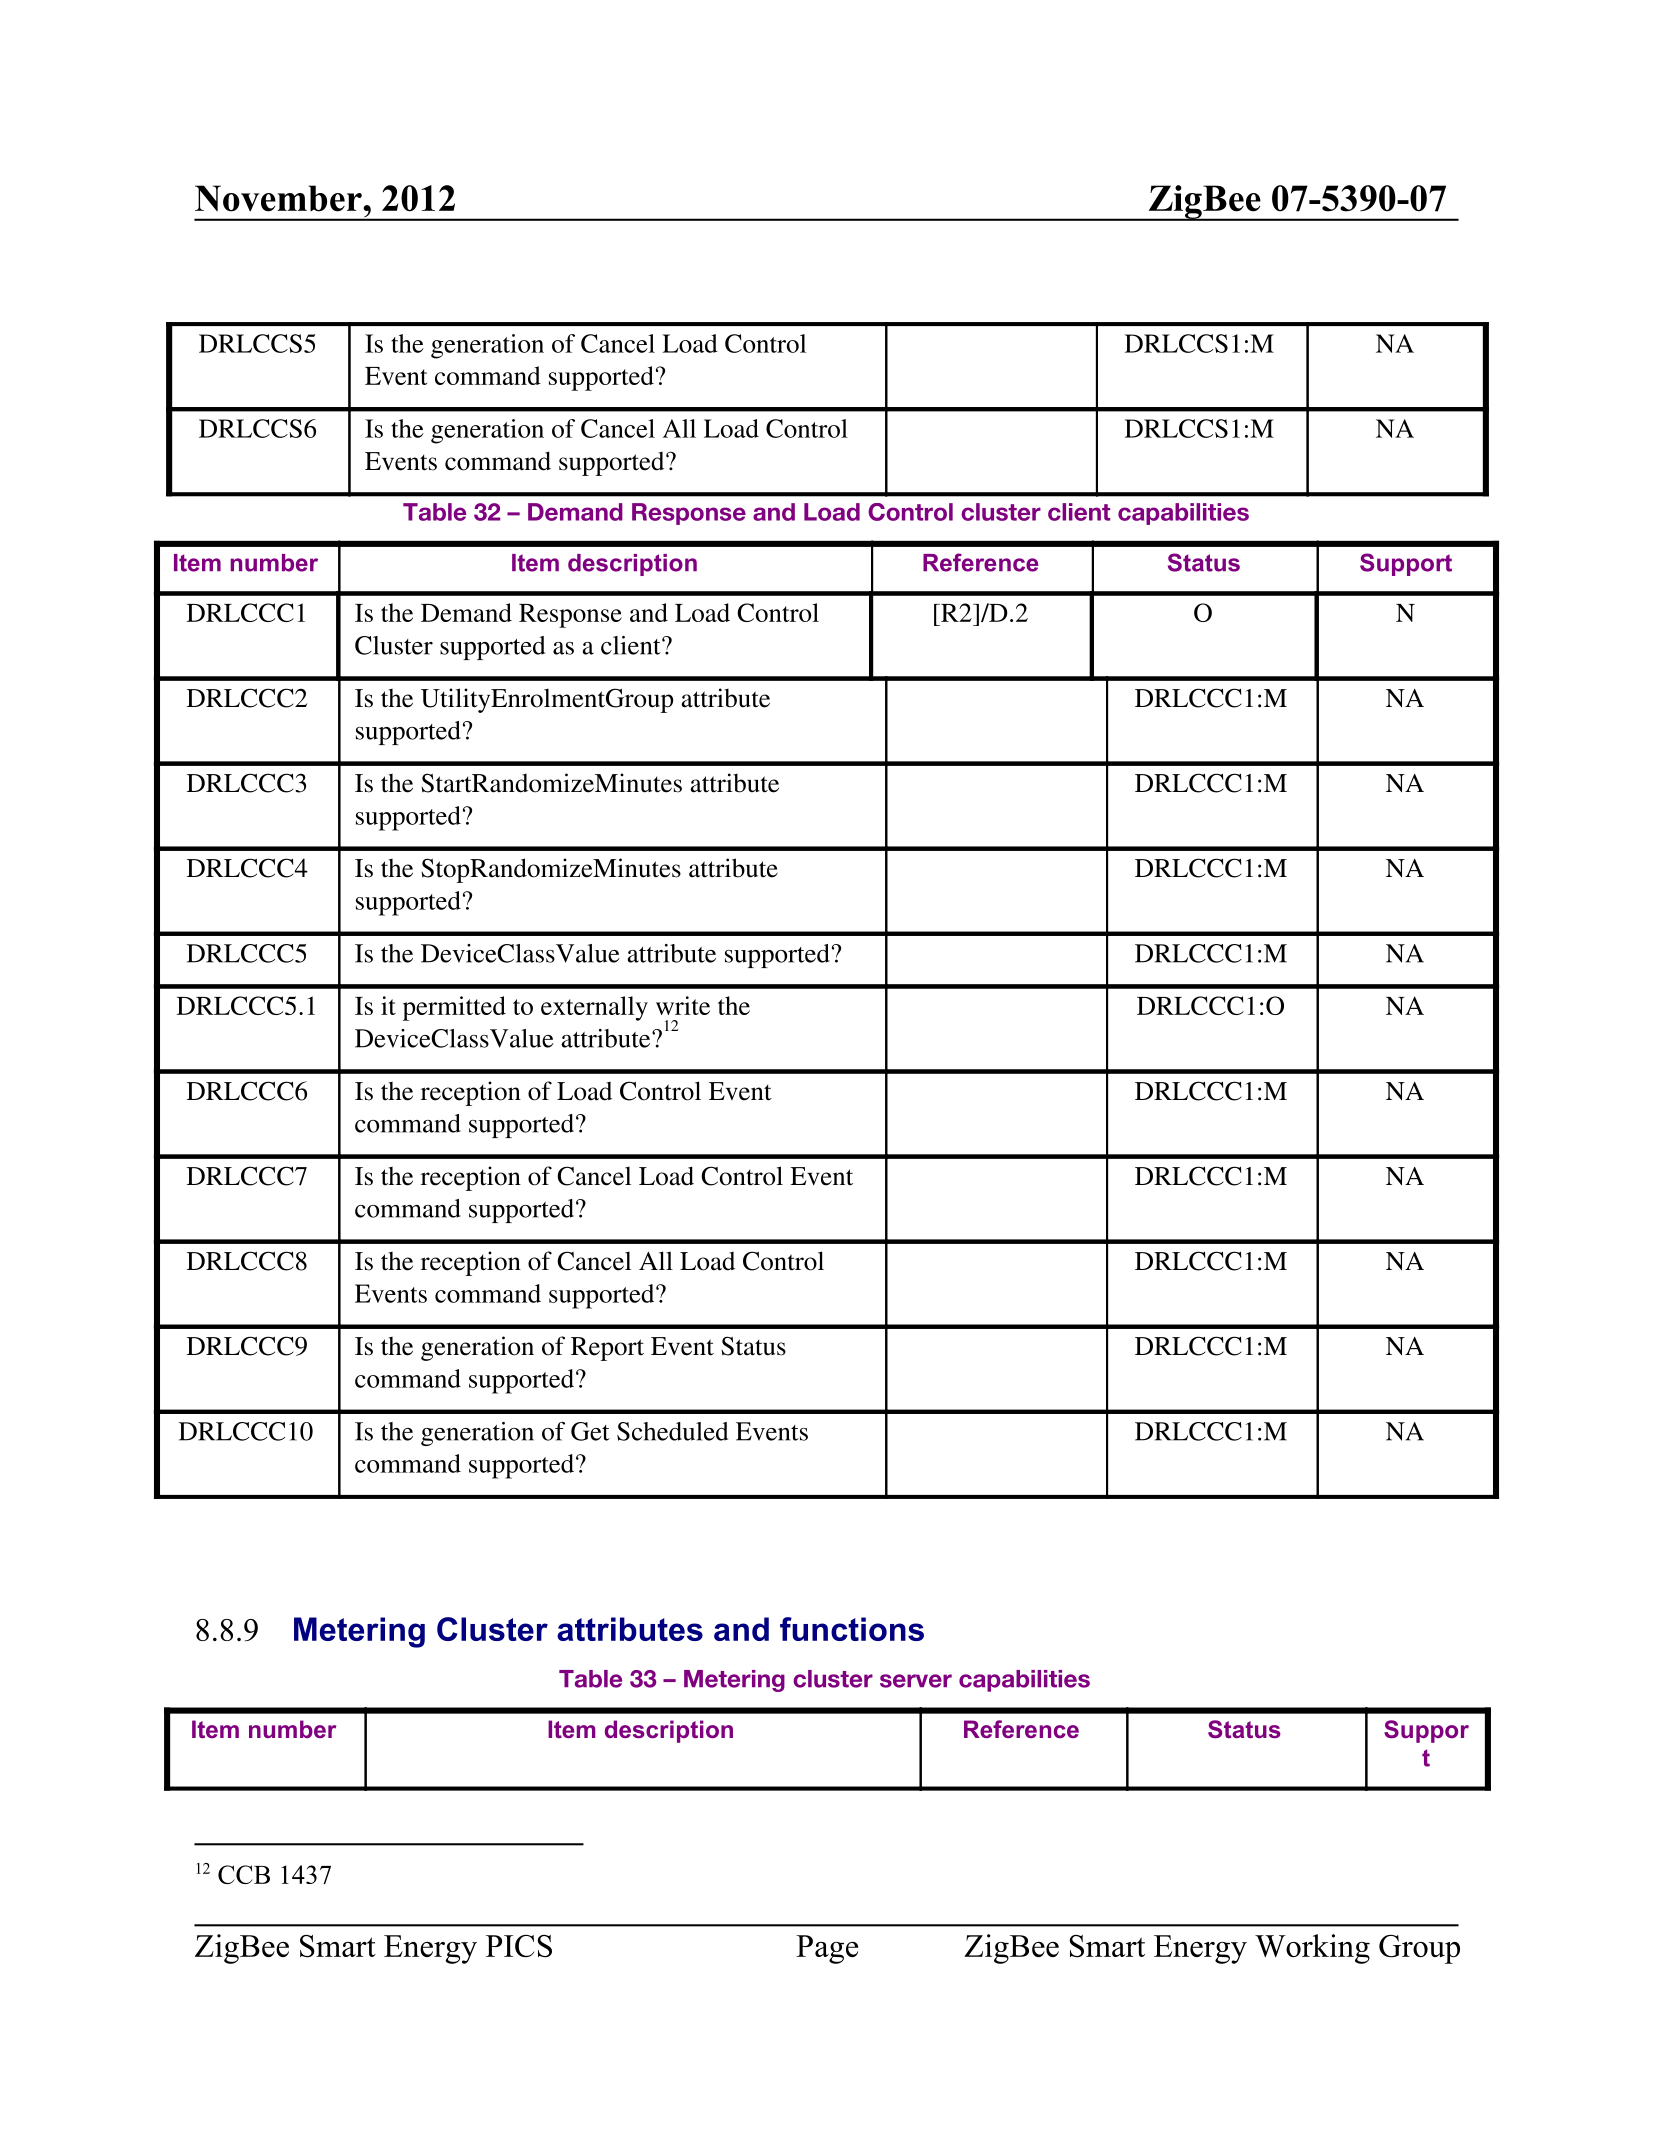 The width and height of the document is (1653, 2139). What do you see at coordinates (244, 1874) in the document?
I see `CCB` at bounding box center [244, 1874].
